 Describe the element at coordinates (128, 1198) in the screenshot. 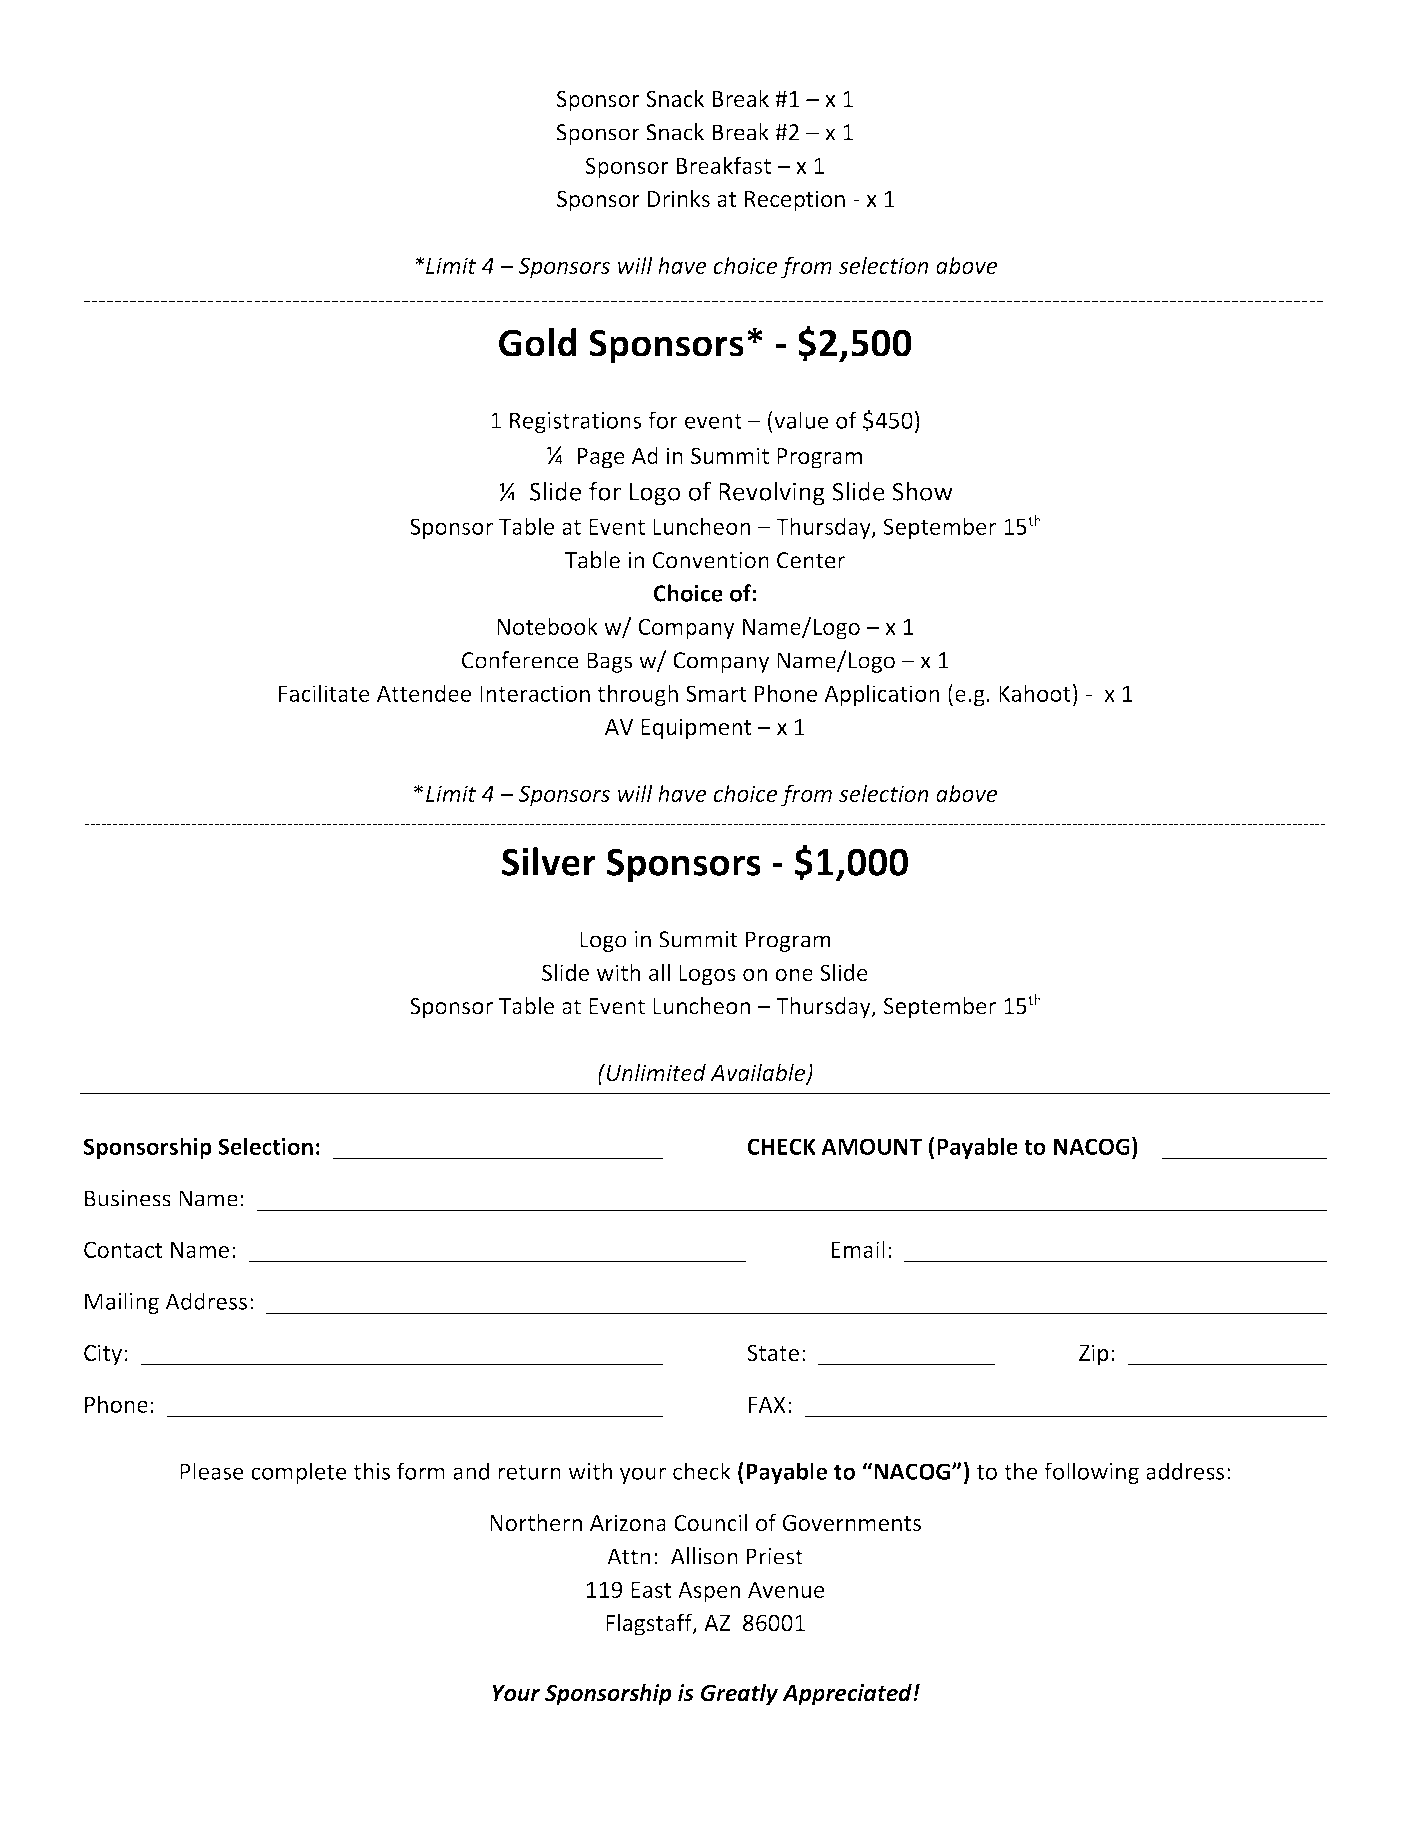

I see `Business` at that location.
